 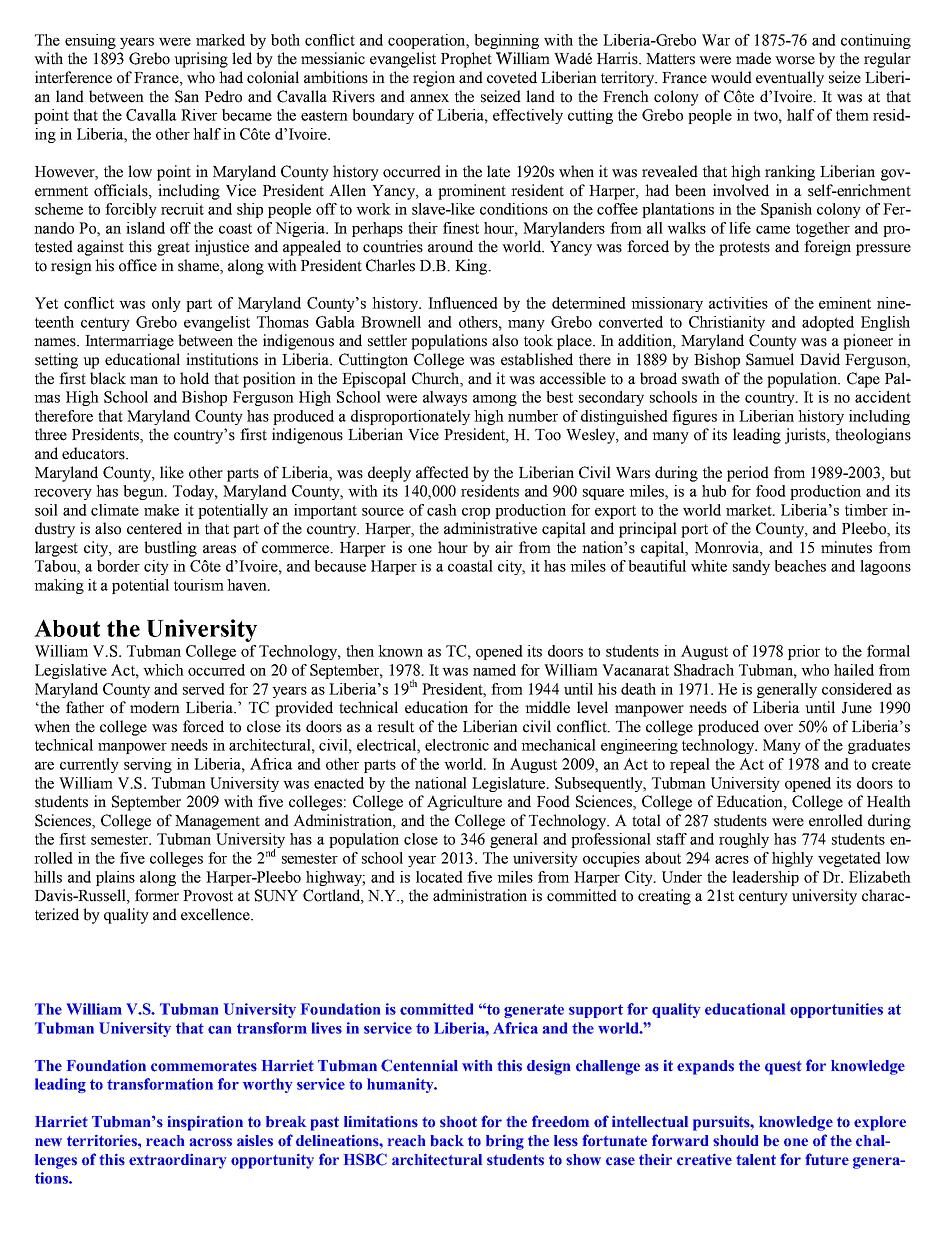 What do you see at coordinates (504, 547) in the screenshot?
I see `air` at bounding box center [504, 547].
